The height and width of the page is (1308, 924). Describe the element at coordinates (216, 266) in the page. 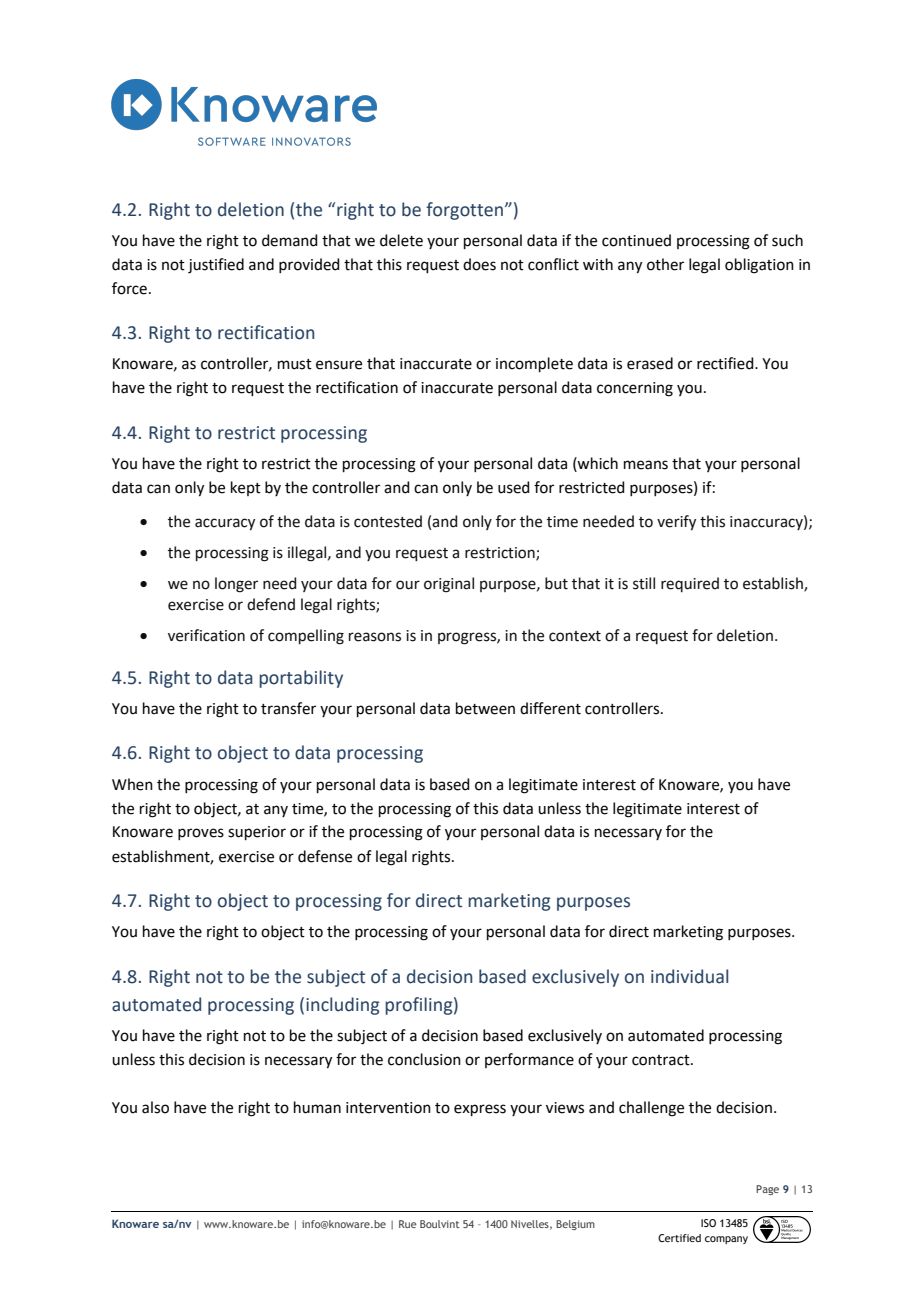

I see `justified` at that location.
